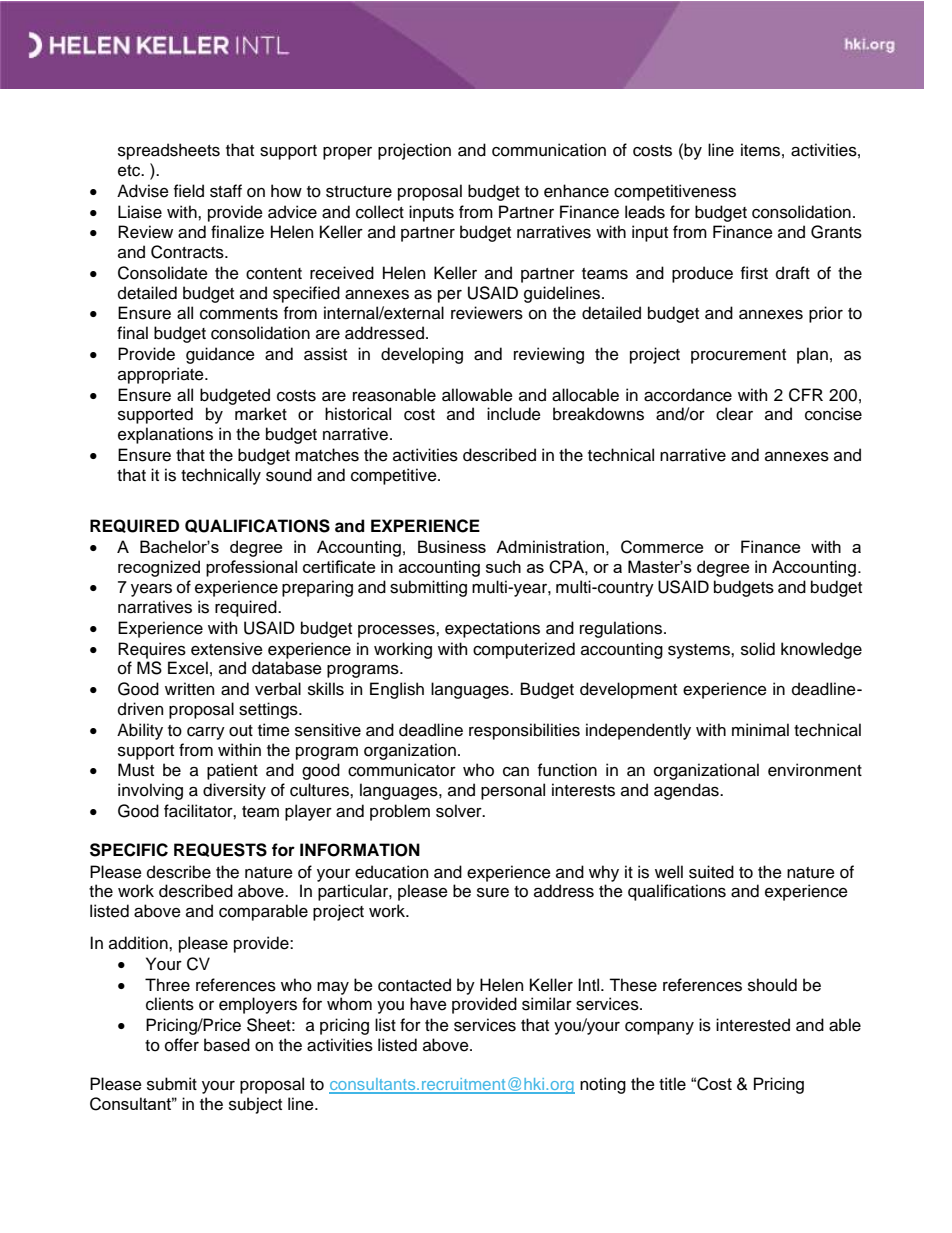  Describe the element at coordinates (227, 1045) in the screenshot. I see `based` at that location.
